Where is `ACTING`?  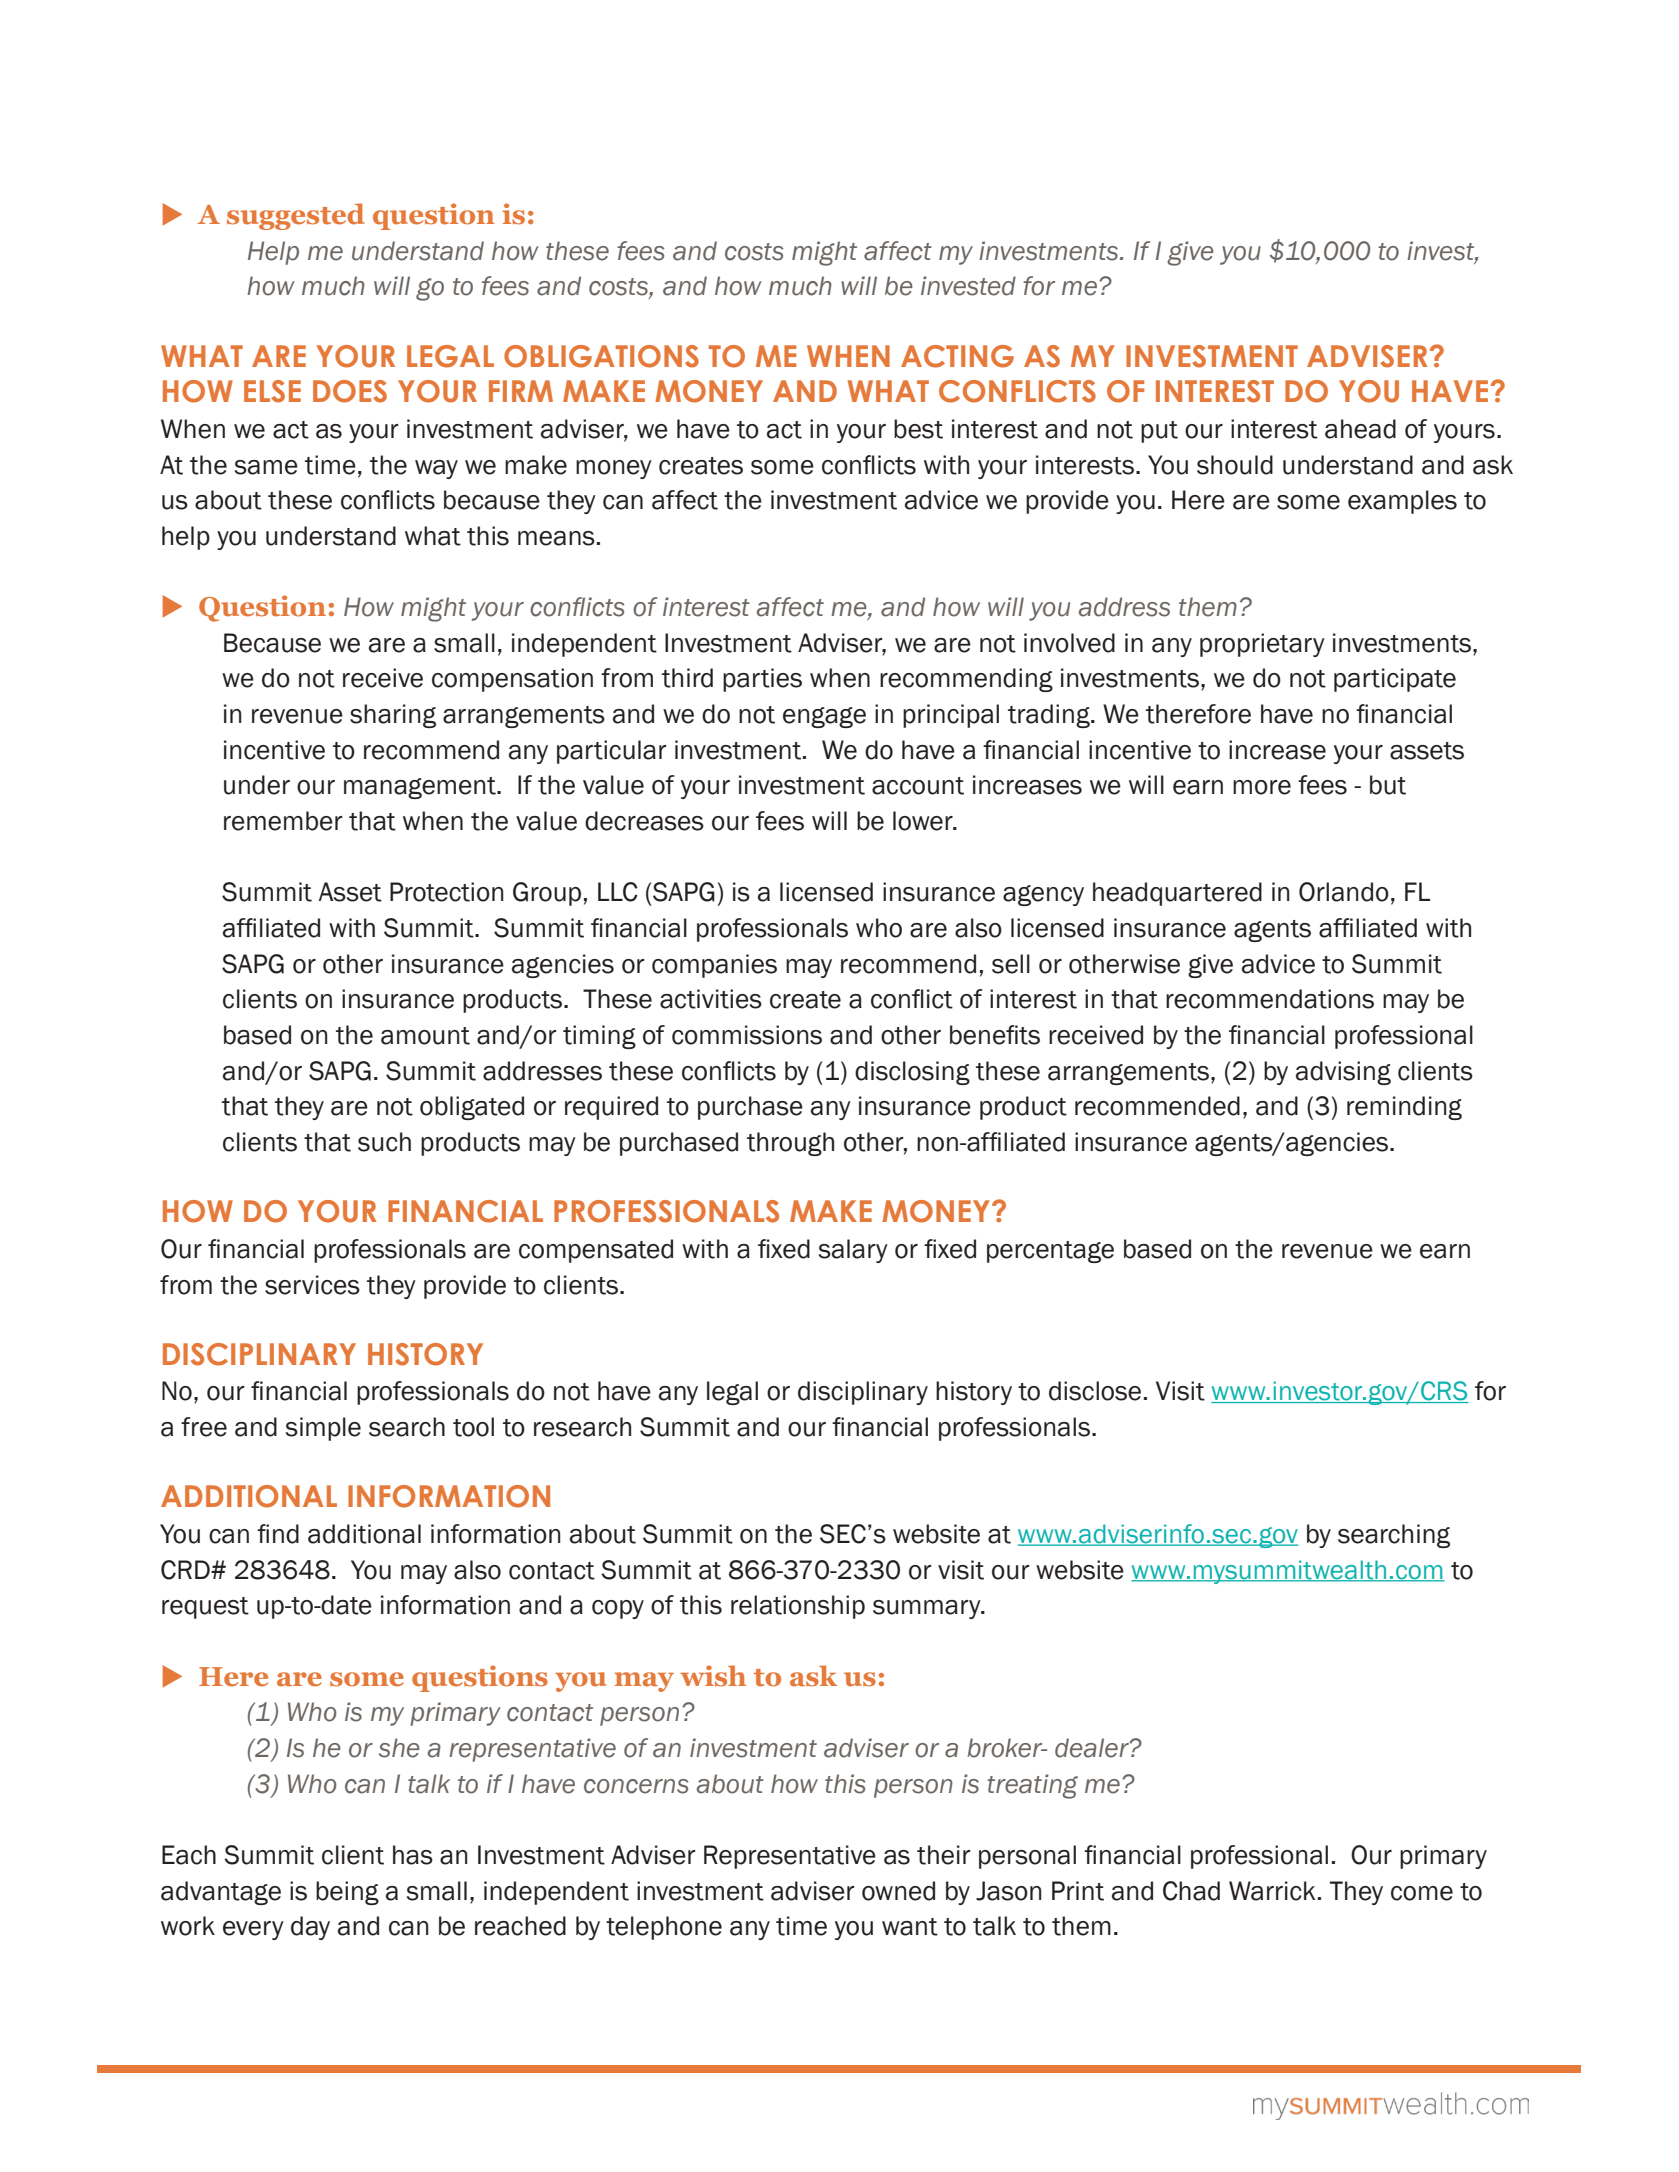 ACTING is located at coordinates (957, 356).
